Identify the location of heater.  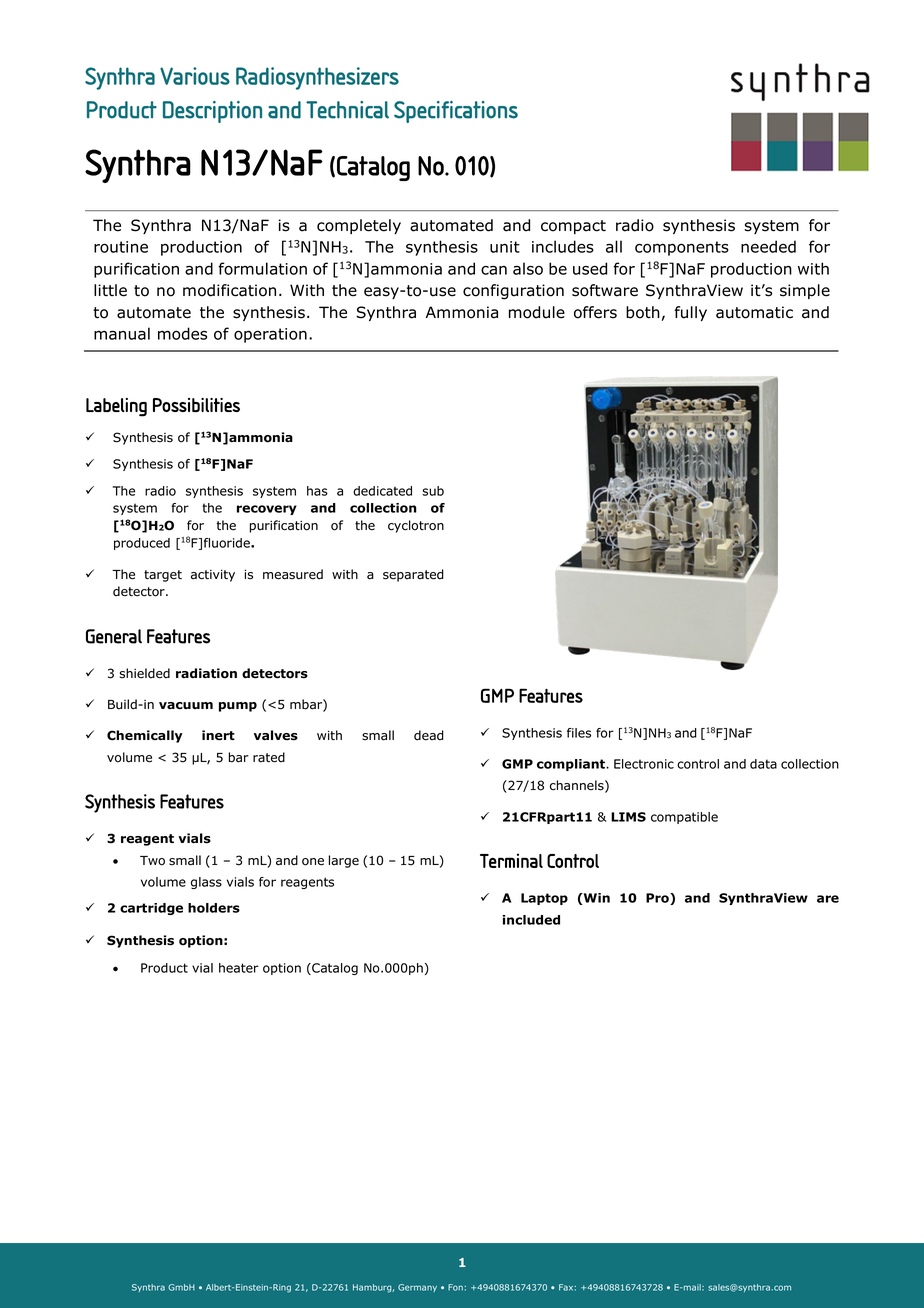
(239, 968).
